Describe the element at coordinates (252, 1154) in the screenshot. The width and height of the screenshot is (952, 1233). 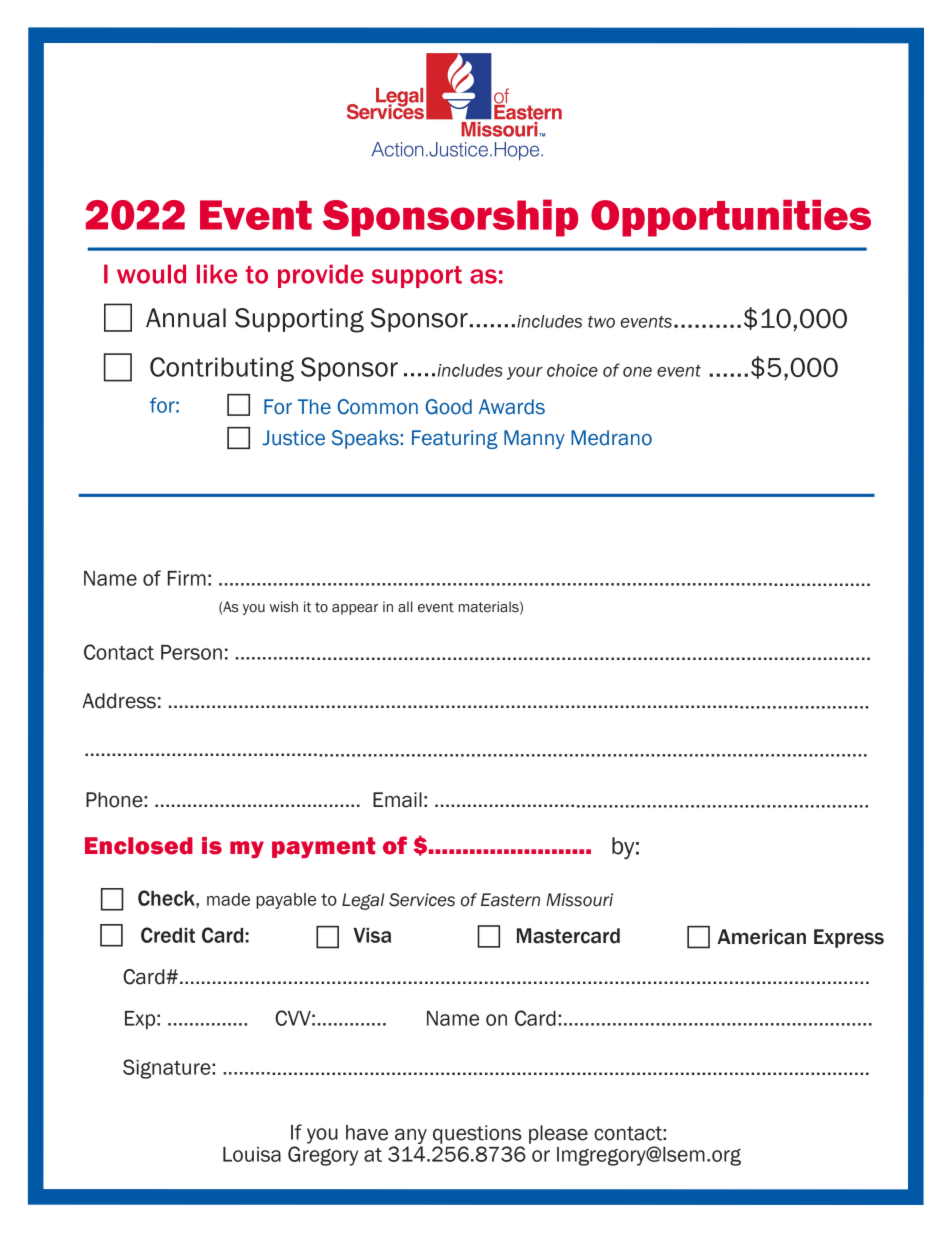
I see `Louisa` at that location.
